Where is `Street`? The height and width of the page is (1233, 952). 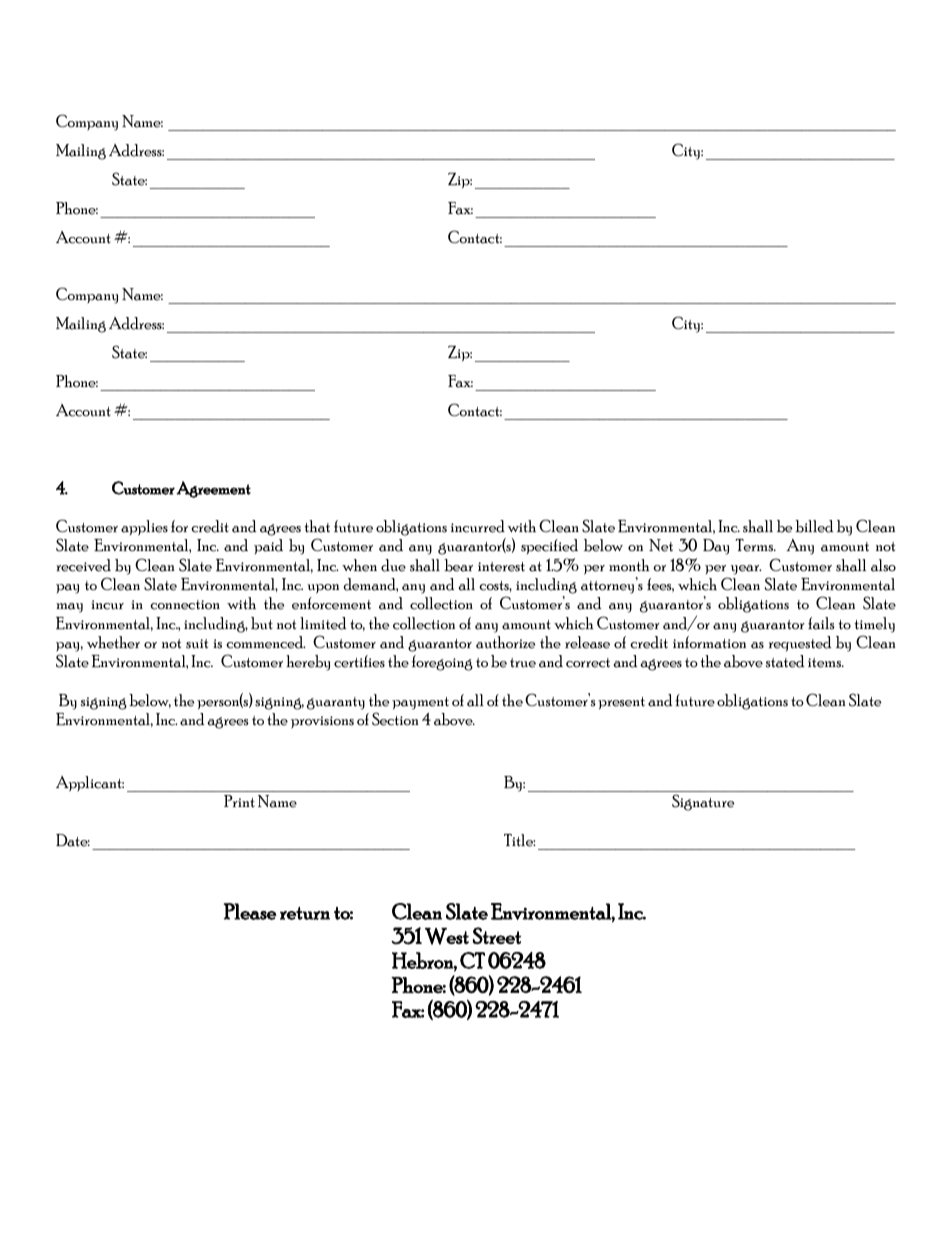 Street is located at coordinates (497, 935).
